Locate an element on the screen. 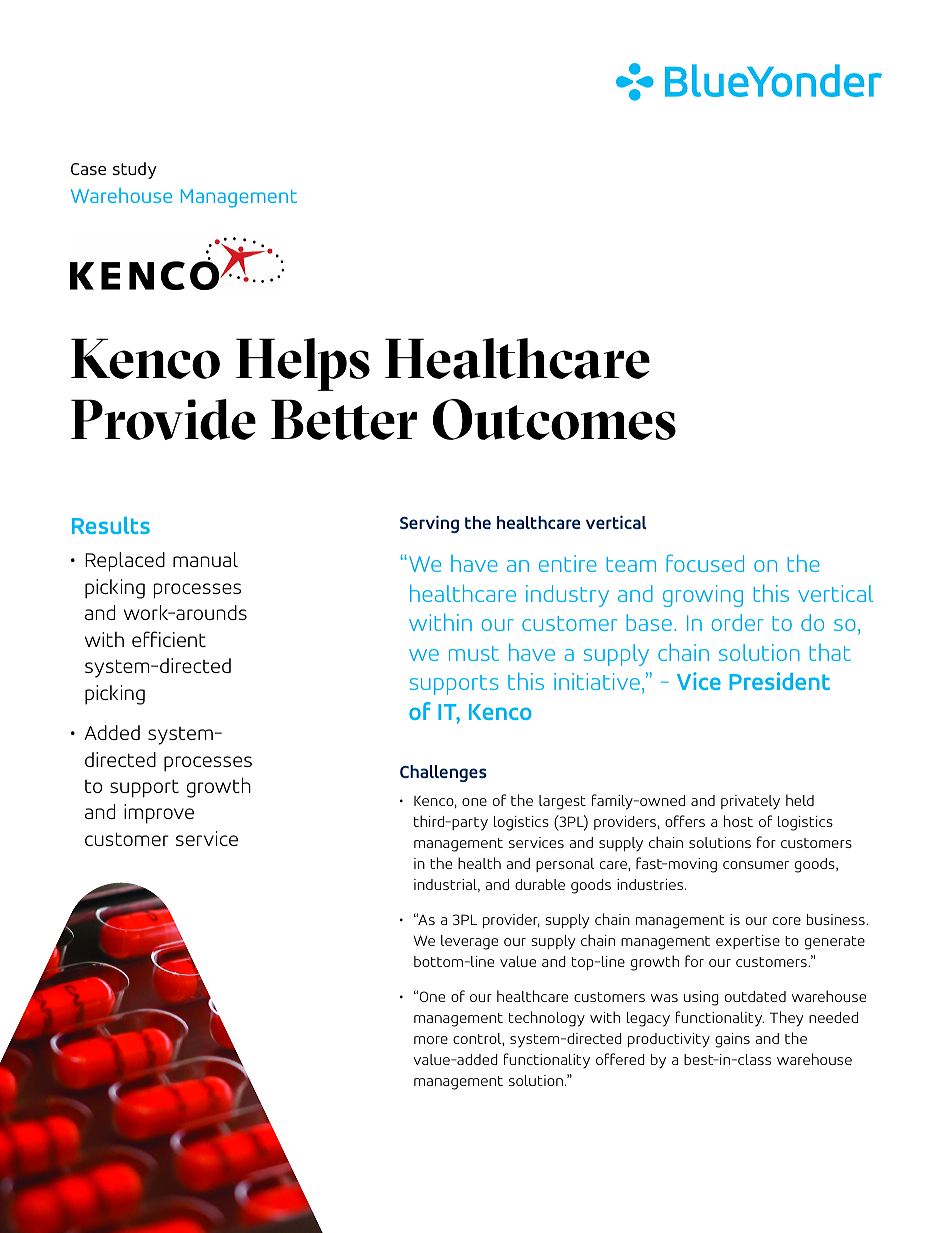 This screenshot has height=1233, width=952. efficient is located at coordinates (169, 639).
